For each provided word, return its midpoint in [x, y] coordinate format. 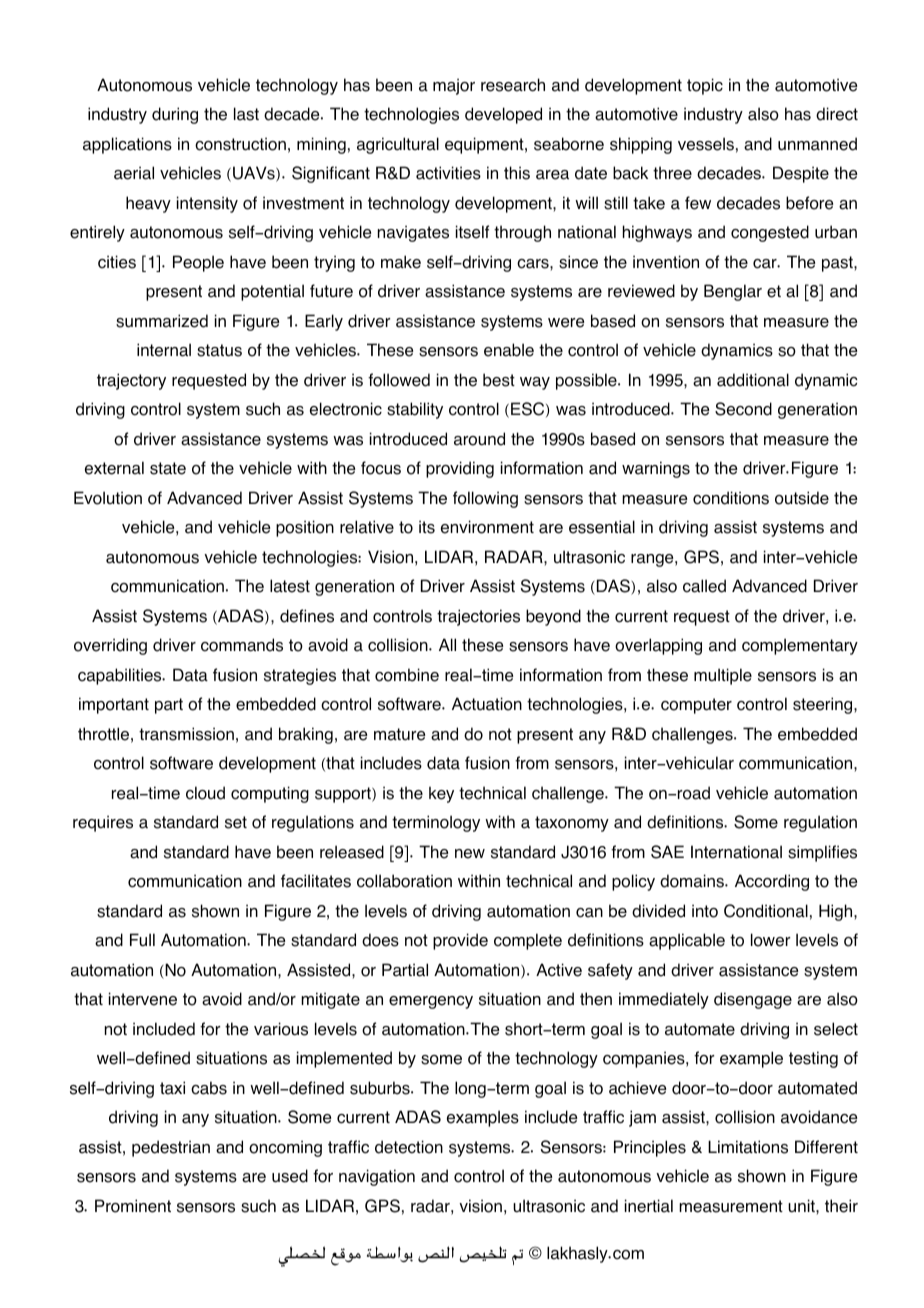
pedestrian [171, 1148]
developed [503, 115]
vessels [706, 144]
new [470, 854]
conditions [731, 498]
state [168, 468]
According [772, 882]
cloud [205, 793]
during [175, 115]
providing [460, 469]
